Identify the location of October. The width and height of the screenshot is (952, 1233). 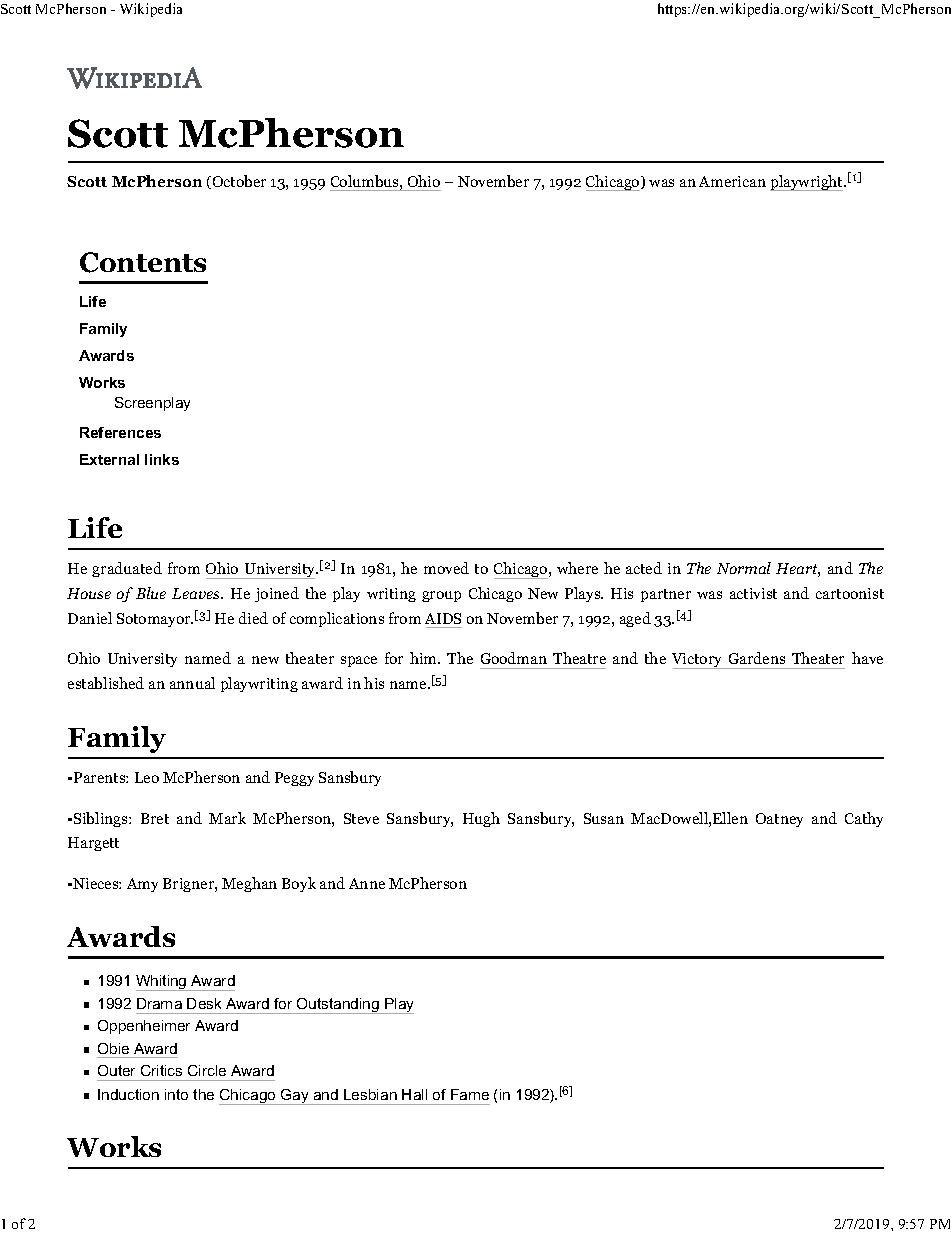
(238, 182).
